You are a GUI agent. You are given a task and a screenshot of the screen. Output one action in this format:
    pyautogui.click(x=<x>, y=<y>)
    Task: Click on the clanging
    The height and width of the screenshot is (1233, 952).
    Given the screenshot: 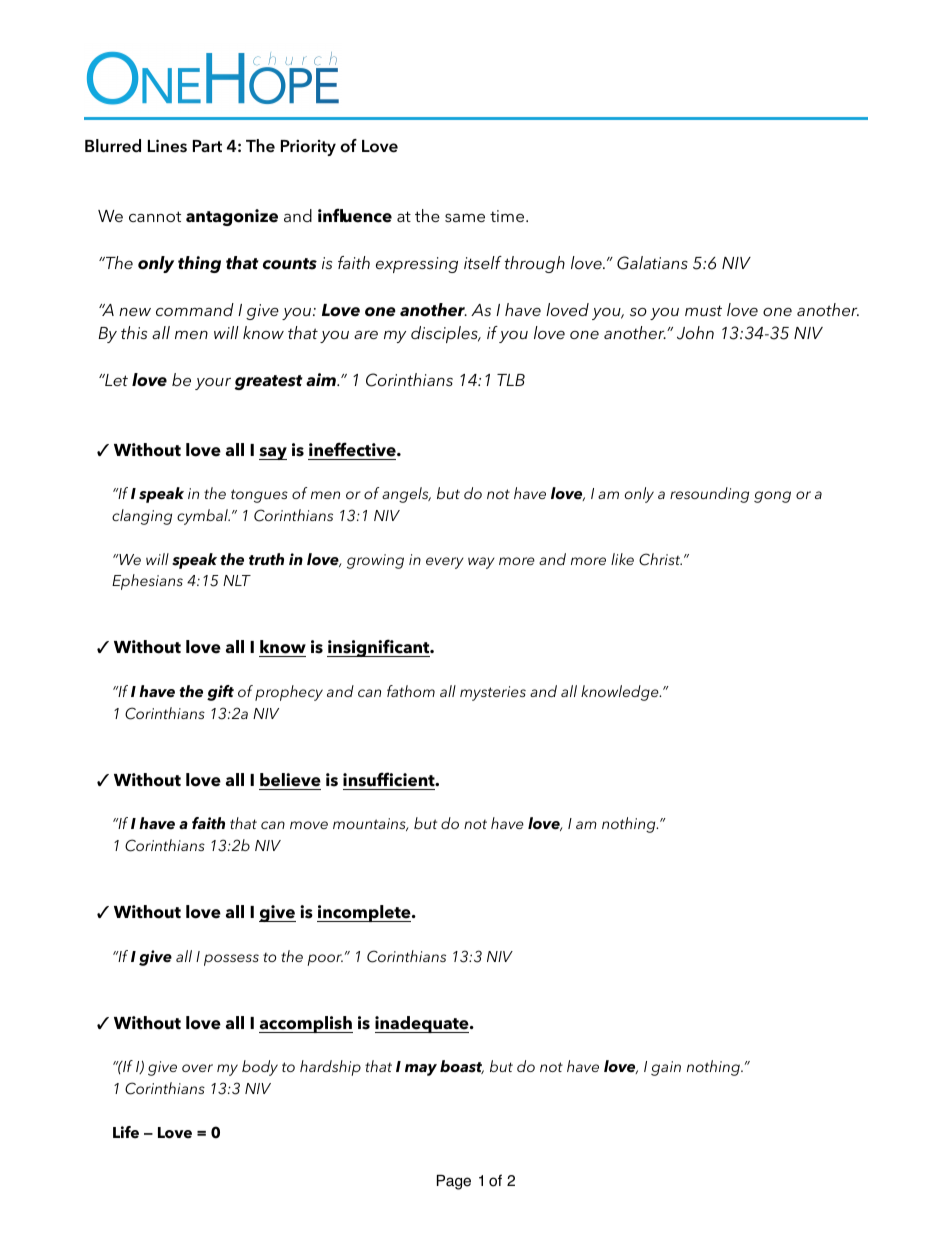 What is the action you would take?
    pyautogui.click(x=142, y=517)
